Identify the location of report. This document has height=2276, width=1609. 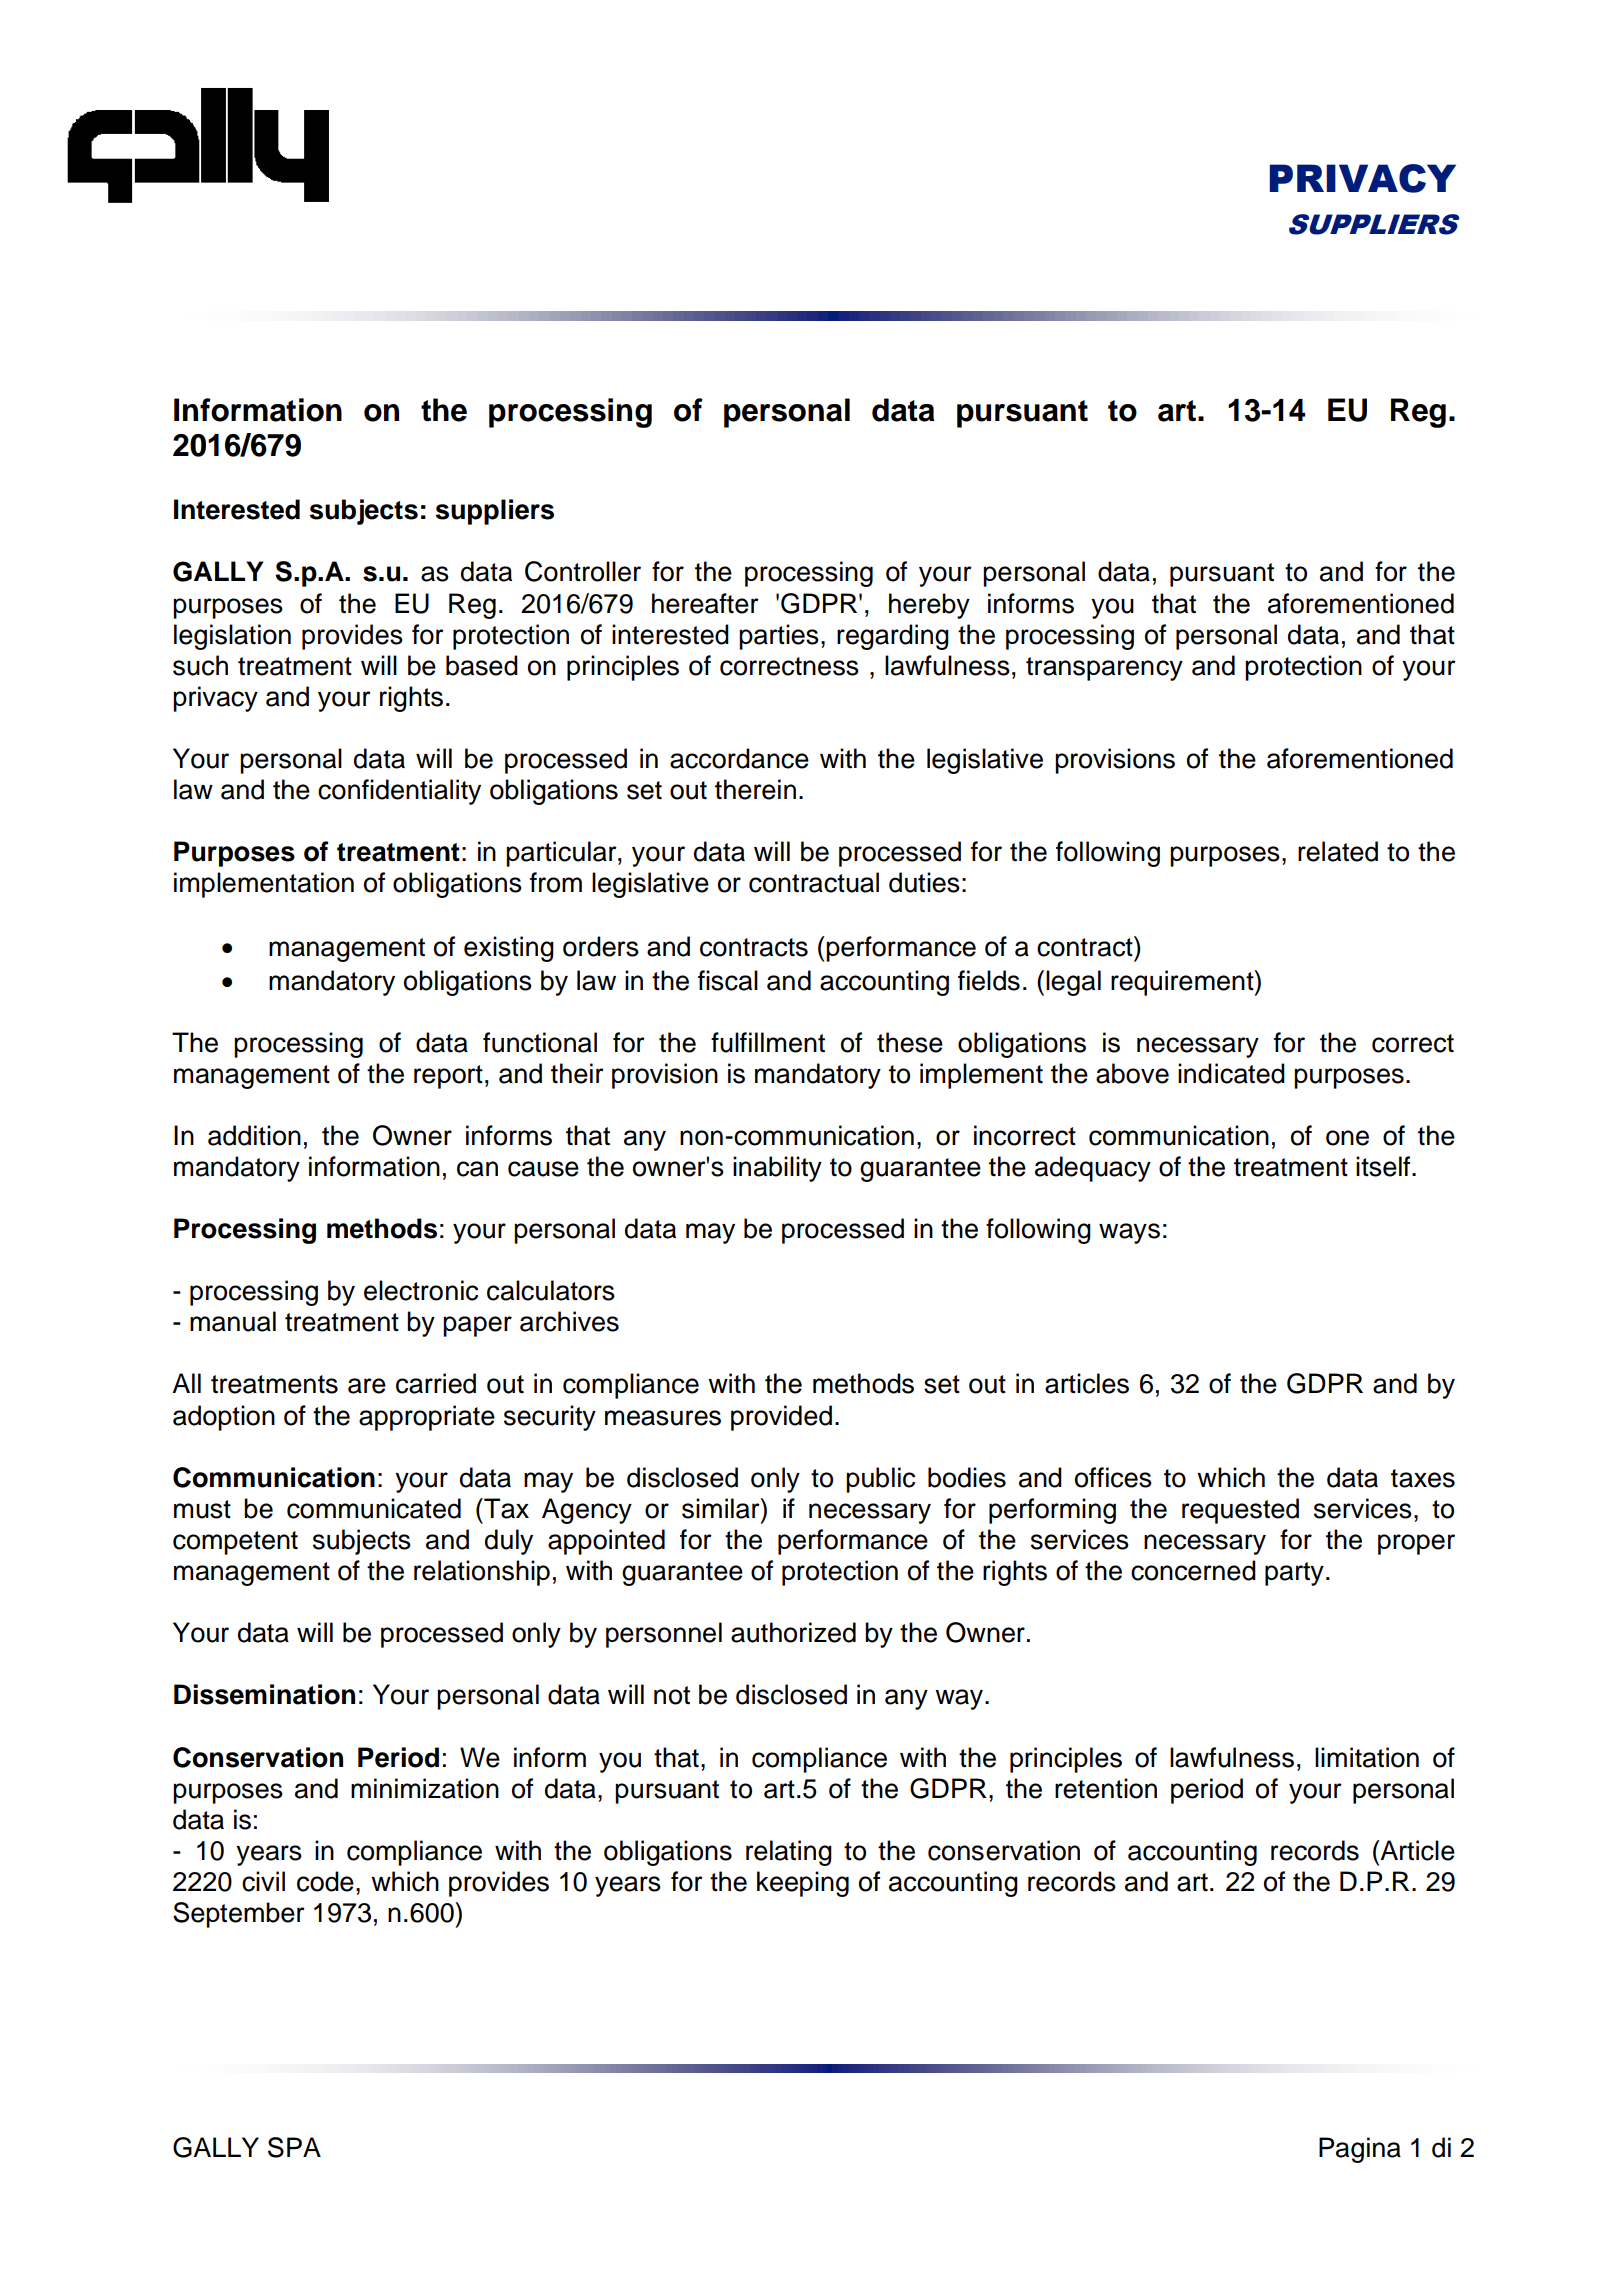
(448, 1077).
